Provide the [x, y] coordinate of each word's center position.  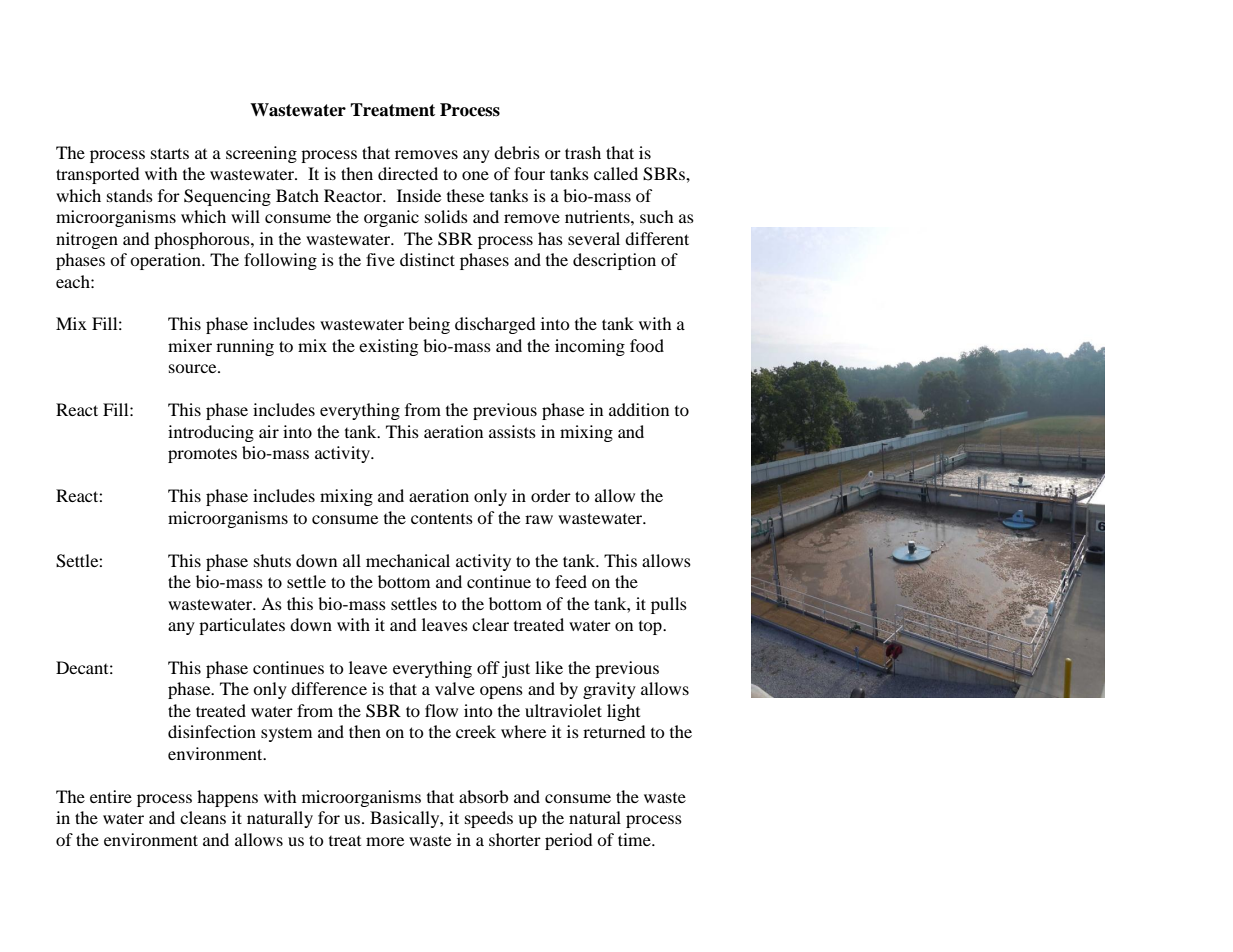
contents [442, 518]
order [551, 495]
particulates [242, 626]
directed [408, 173]
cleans [203, 817]
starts [170, 153]
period [569, 841]
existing [388, 347]
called [616, 173]
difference [329, 688]
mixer [190, 345]
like [549, 667]
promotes [202, 455]
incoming [590, 347]
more [385, 841]
